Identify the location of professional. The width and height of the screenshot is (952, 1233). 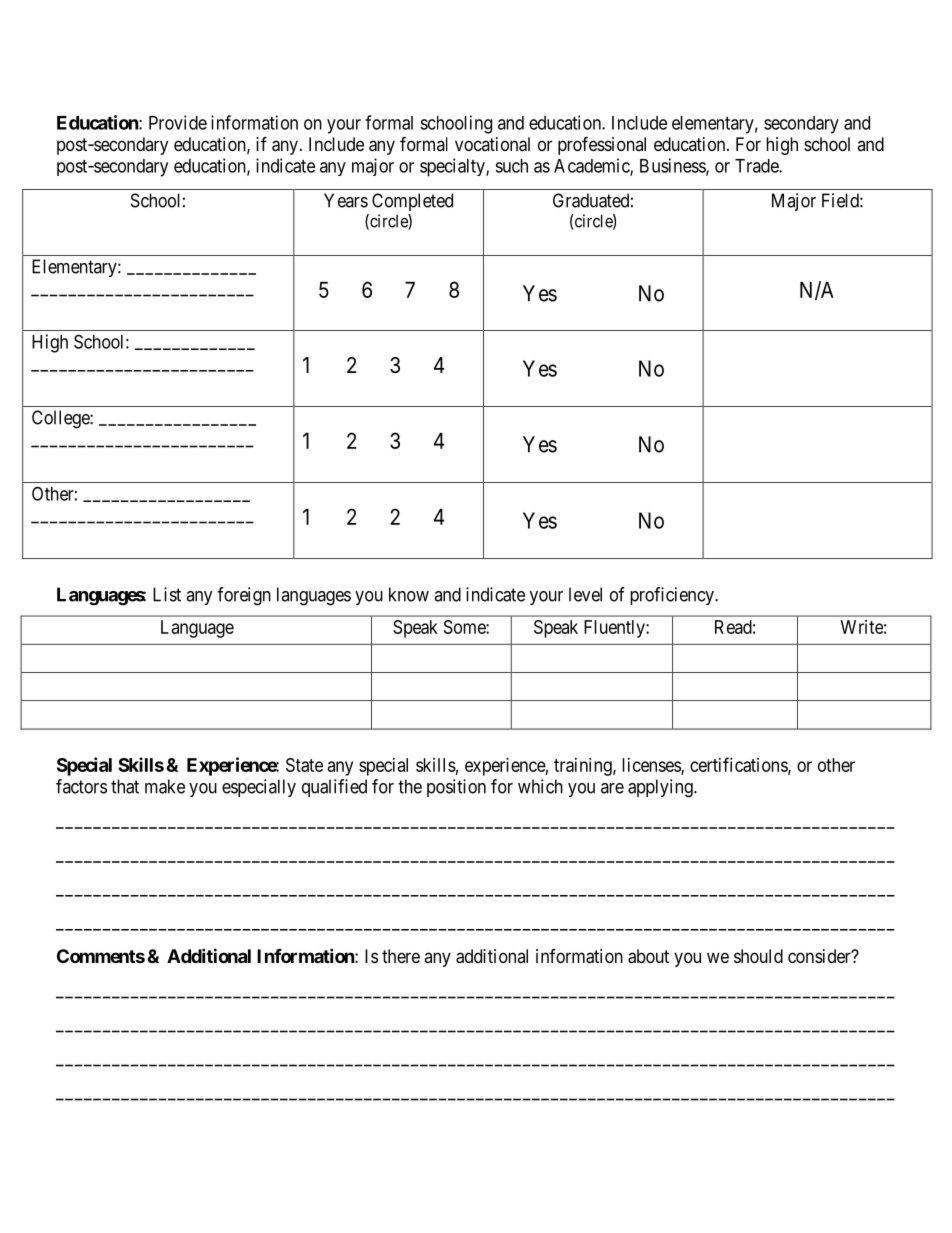
(602, 145).
